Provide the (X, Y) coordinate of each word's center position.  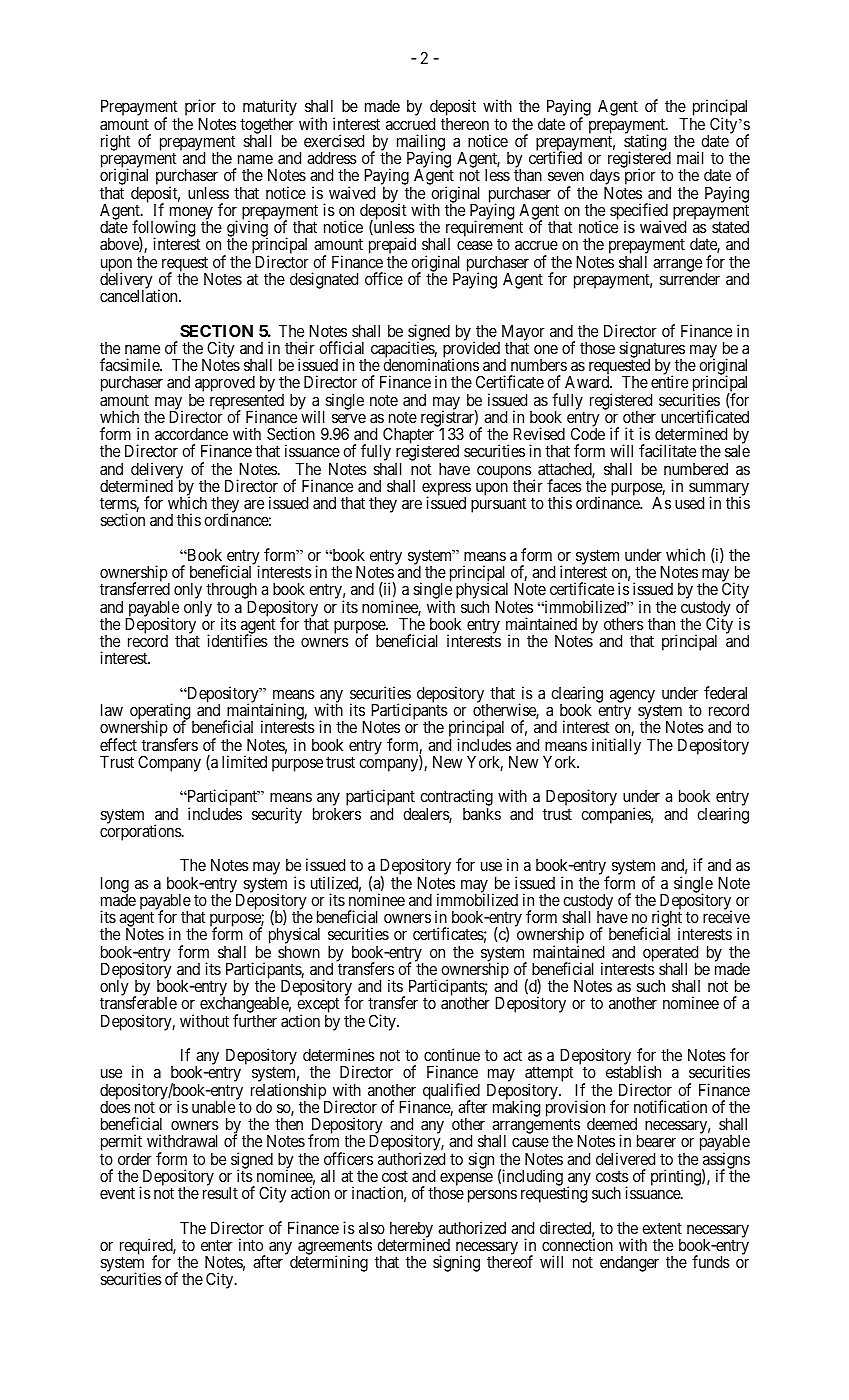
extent (662, 1228)
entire (669, 381)
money (191, 214)
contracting (456, 799)
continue (452, 1054)
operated (670, 955)
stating (645, 144)
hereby (411, 1231)
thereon (465, 124)
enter (217, 1245)
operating (161, 713)
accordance (191, 434)
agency (632, 697)
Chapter (408, 437)
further (255, 1020)
